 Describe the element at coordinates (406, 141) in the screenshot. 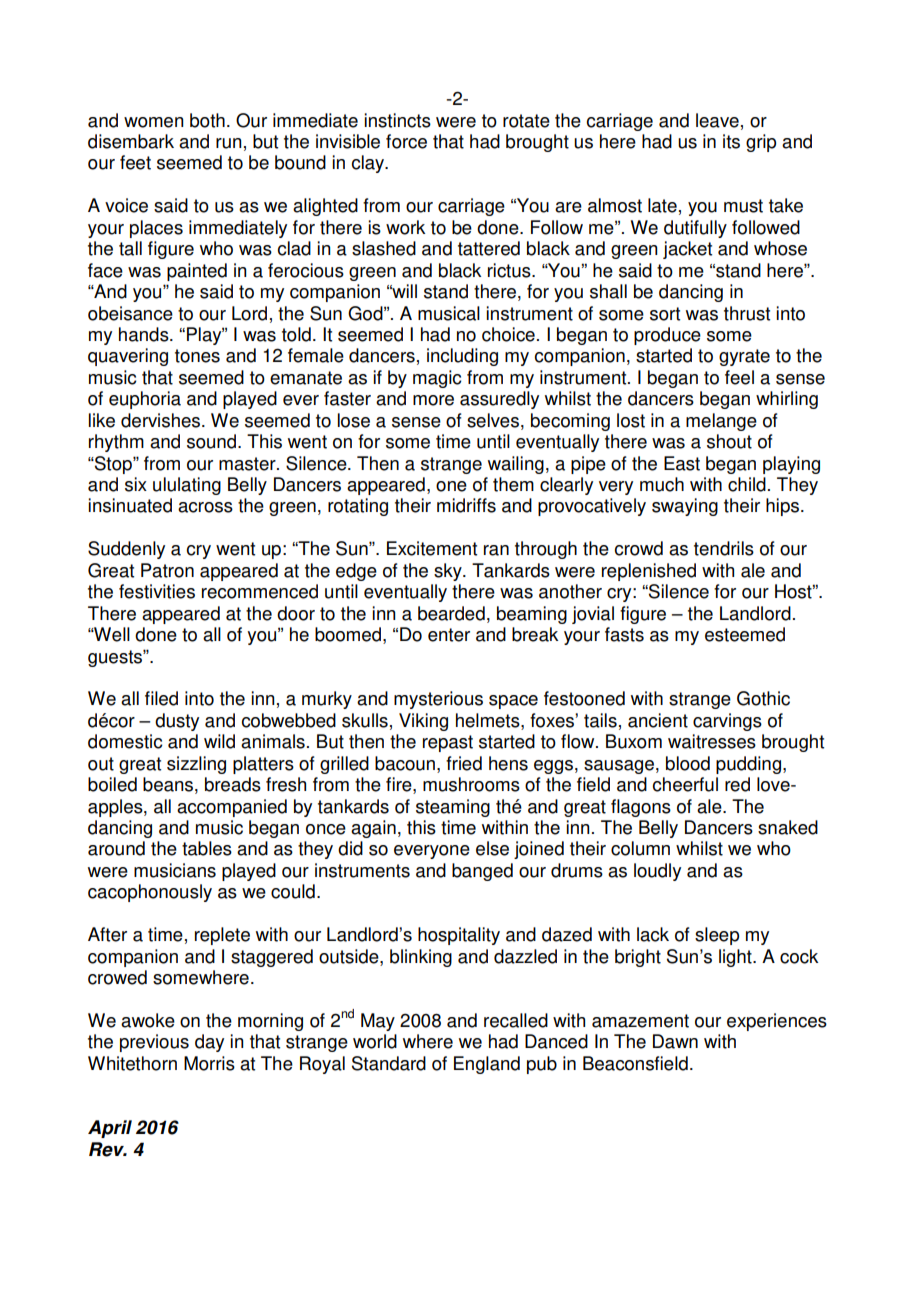

I see `force` at that location.
